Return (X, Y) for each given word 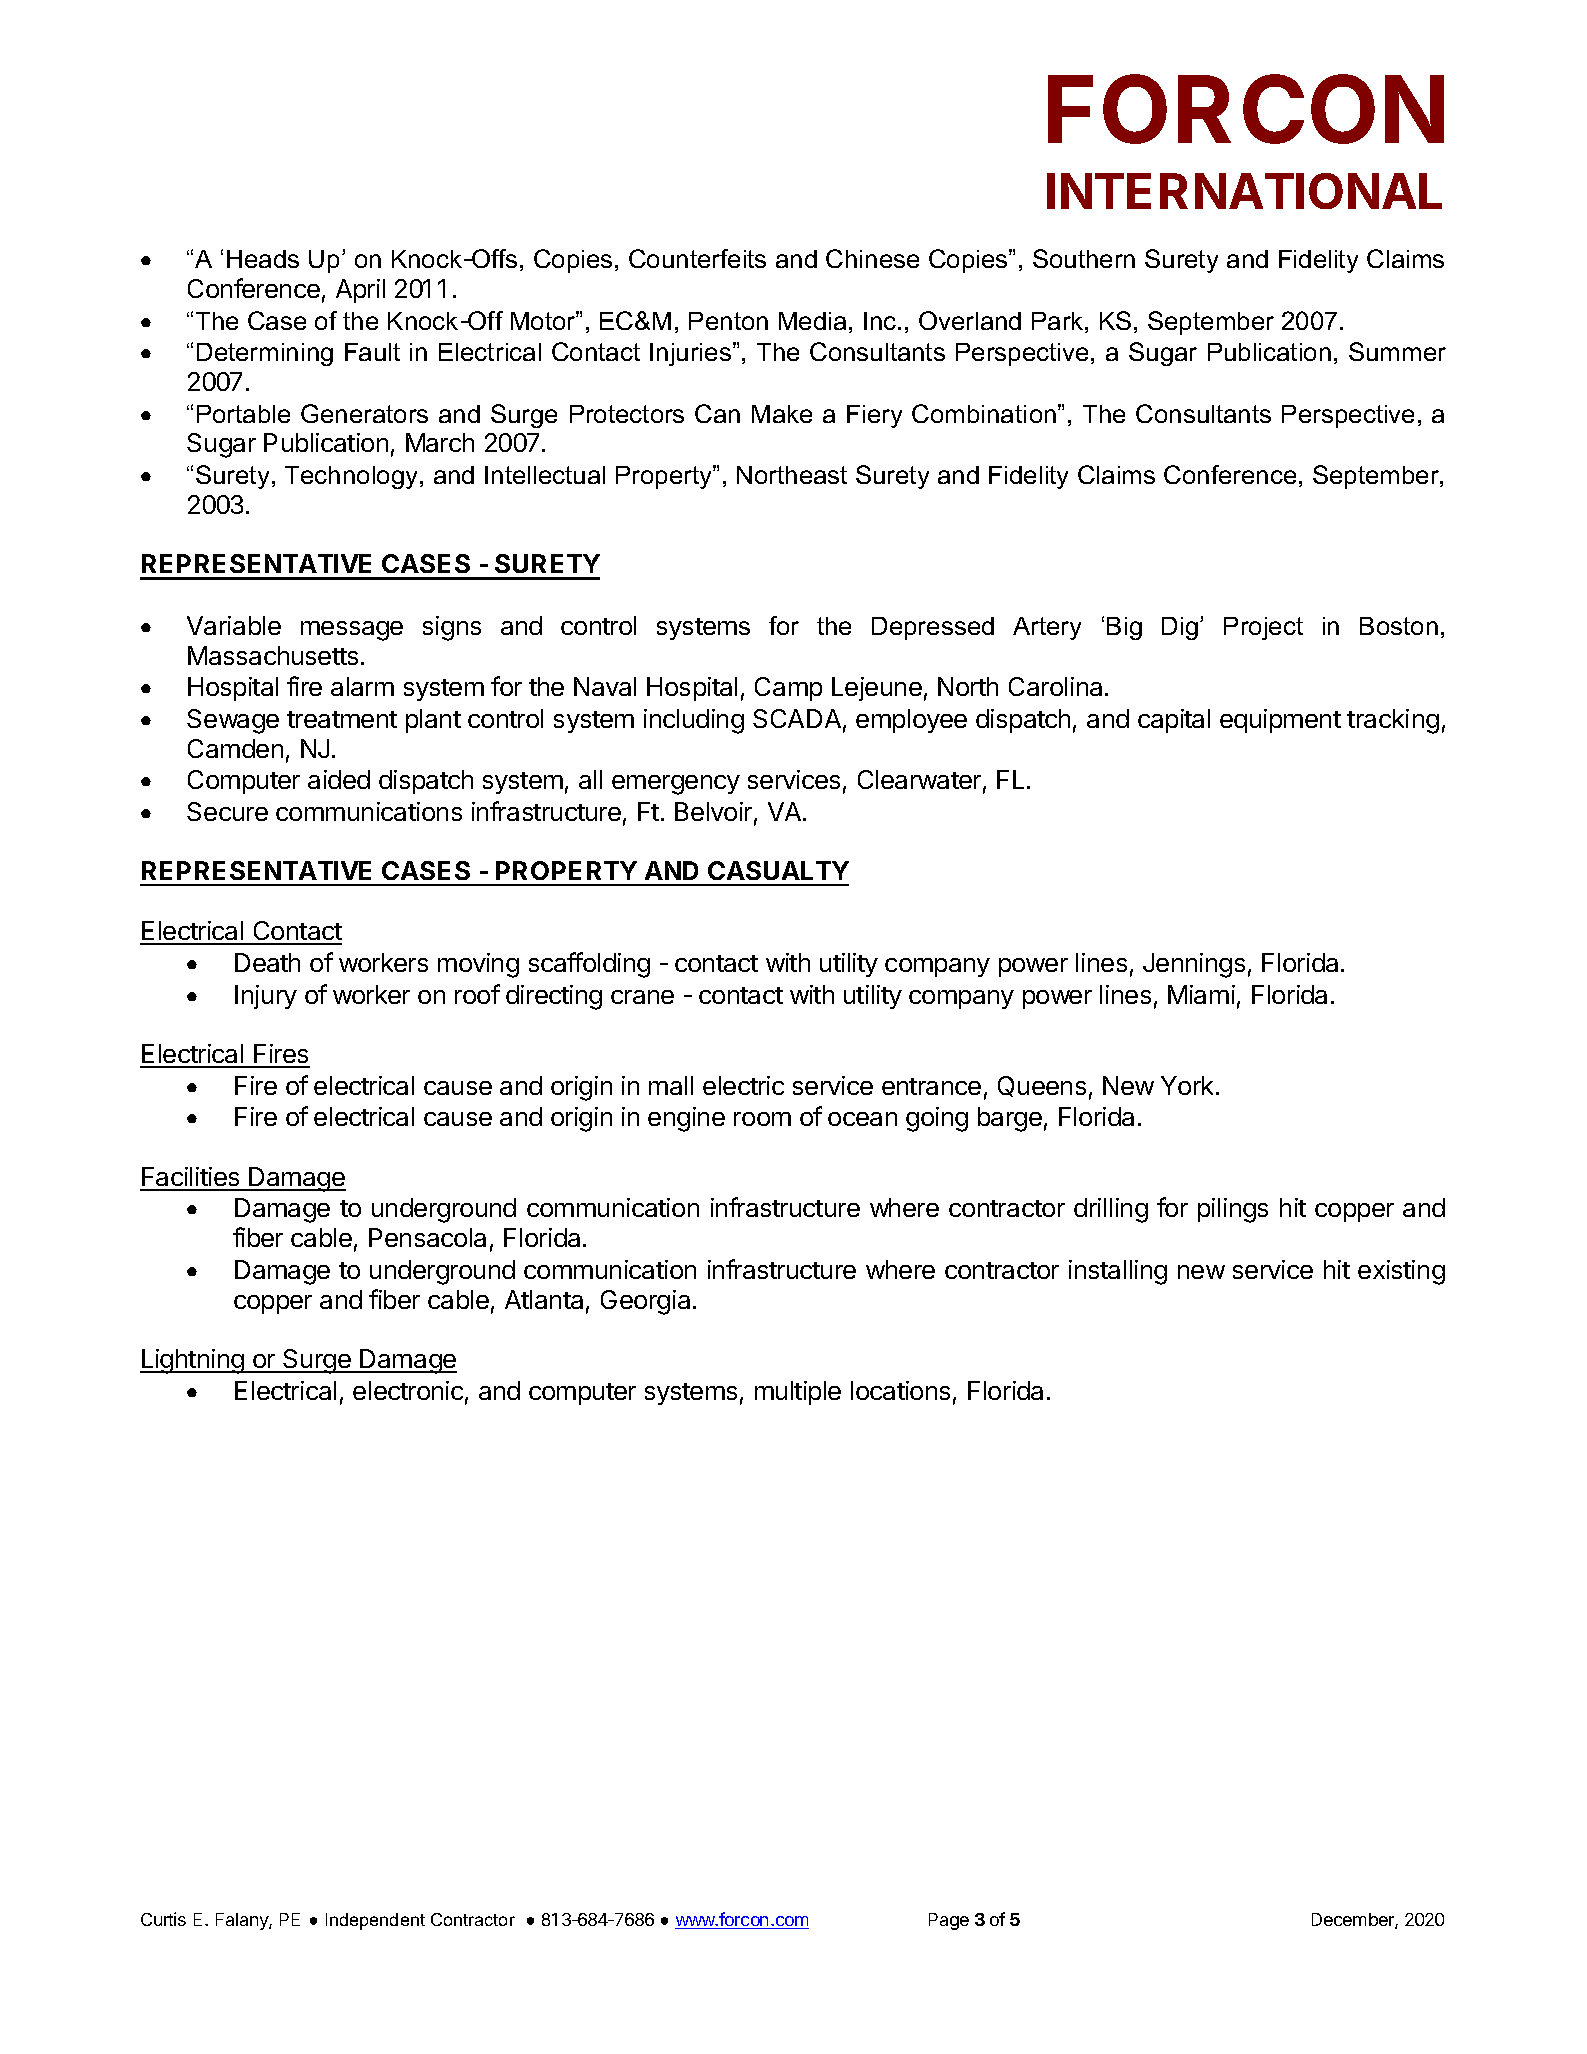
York (1187, 1085)
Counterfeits (697, 258)
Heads (263, 259)
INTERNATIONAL (1244, 191)
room (762, 1119)
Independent (375, 1921)
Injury (266, 997)
